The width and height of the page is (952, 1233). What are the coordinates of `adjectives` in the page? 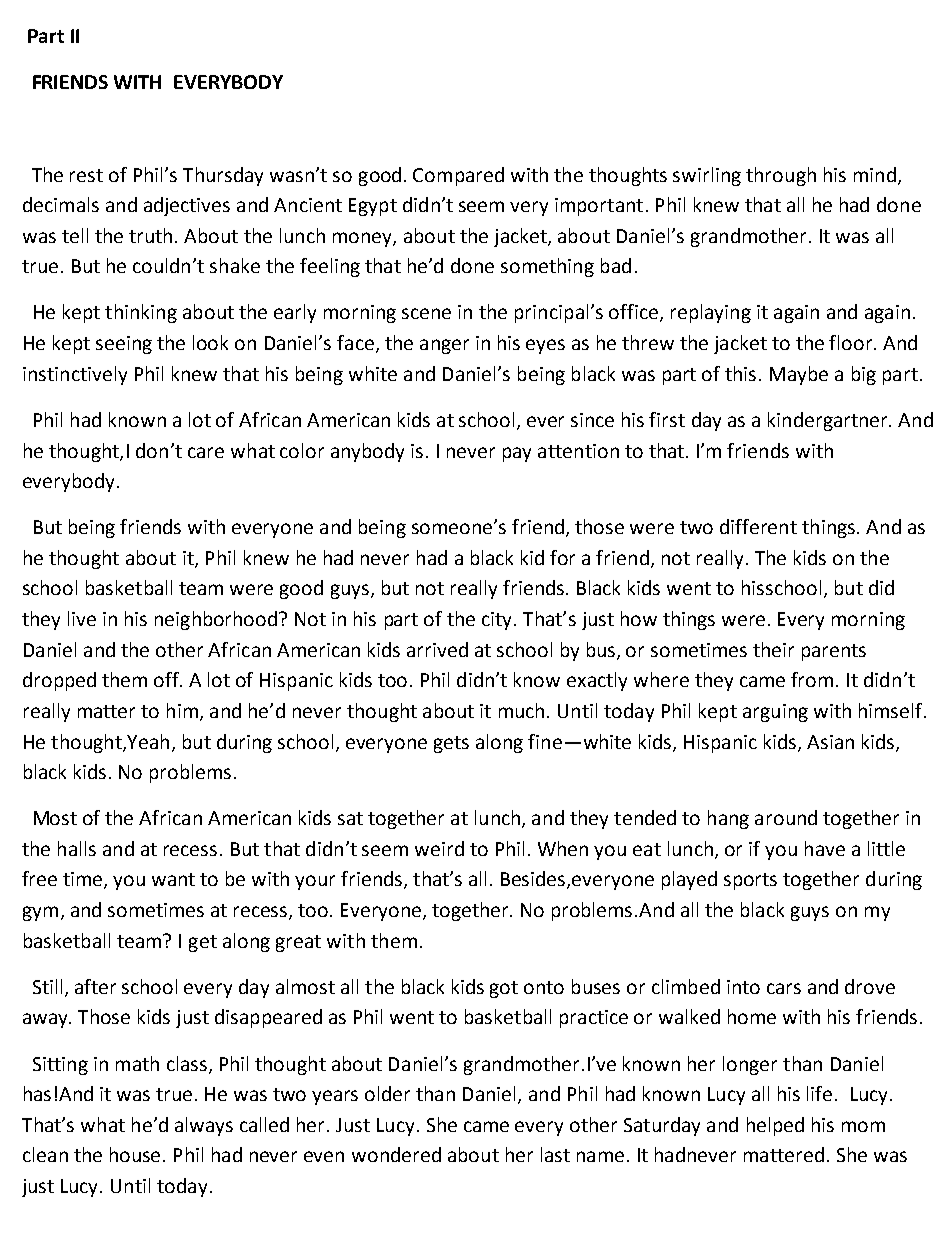 It's located at (187, 206).
